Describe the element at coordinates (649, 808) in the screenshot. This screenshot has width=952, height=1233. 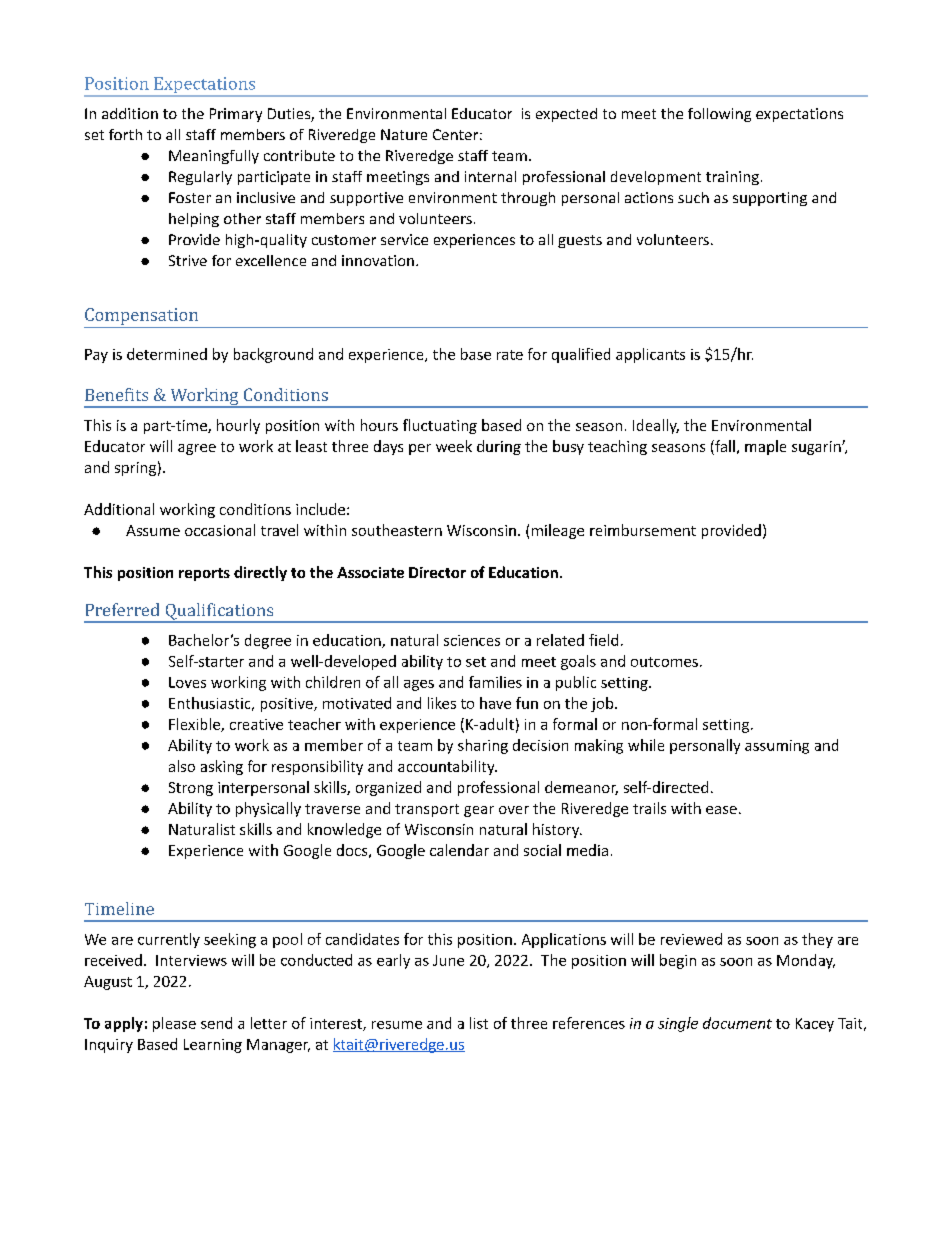
I see `trails` at that location.
